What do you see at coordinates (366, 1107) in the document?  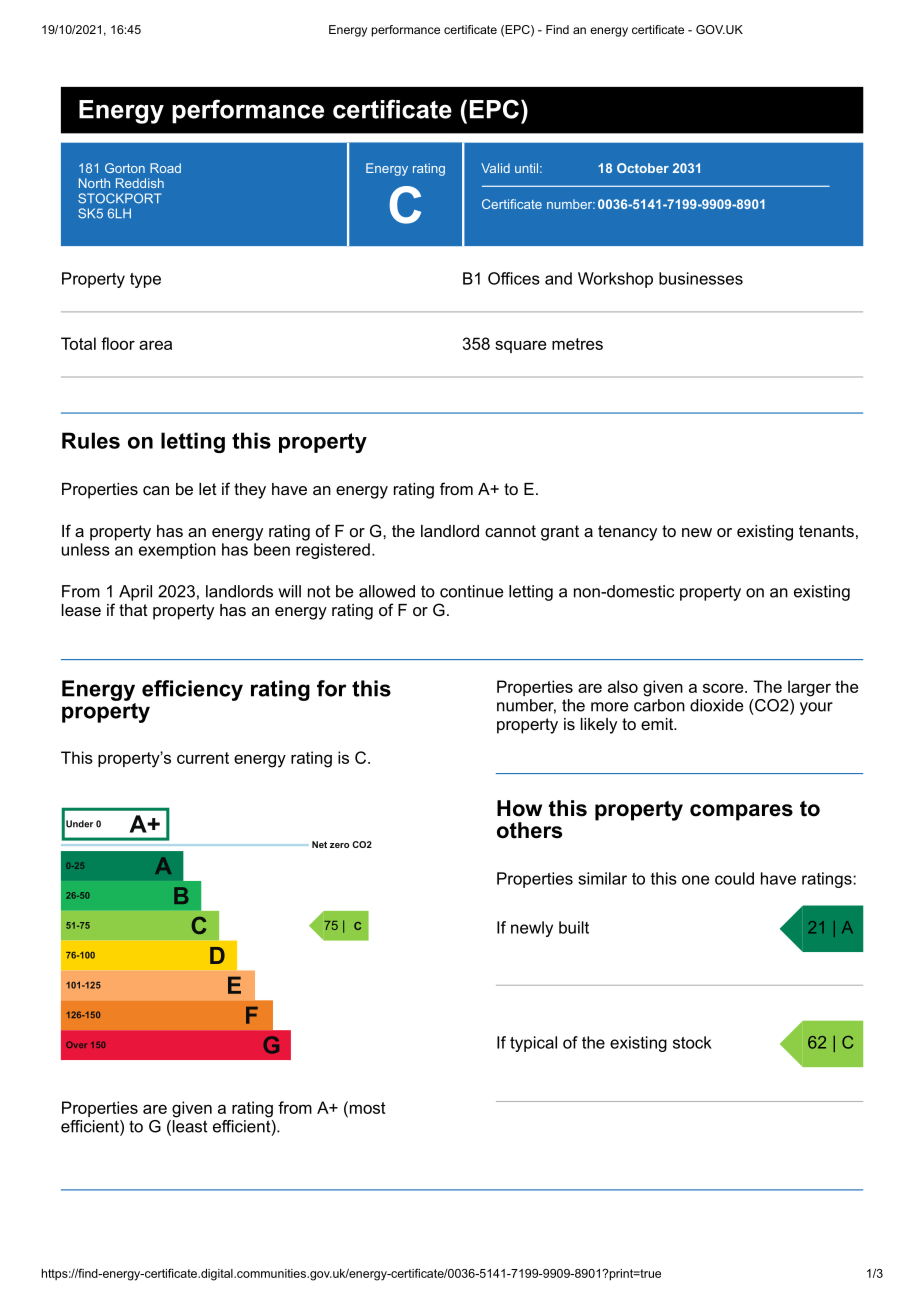 I see `most` at bounding box center [366, 1107].
